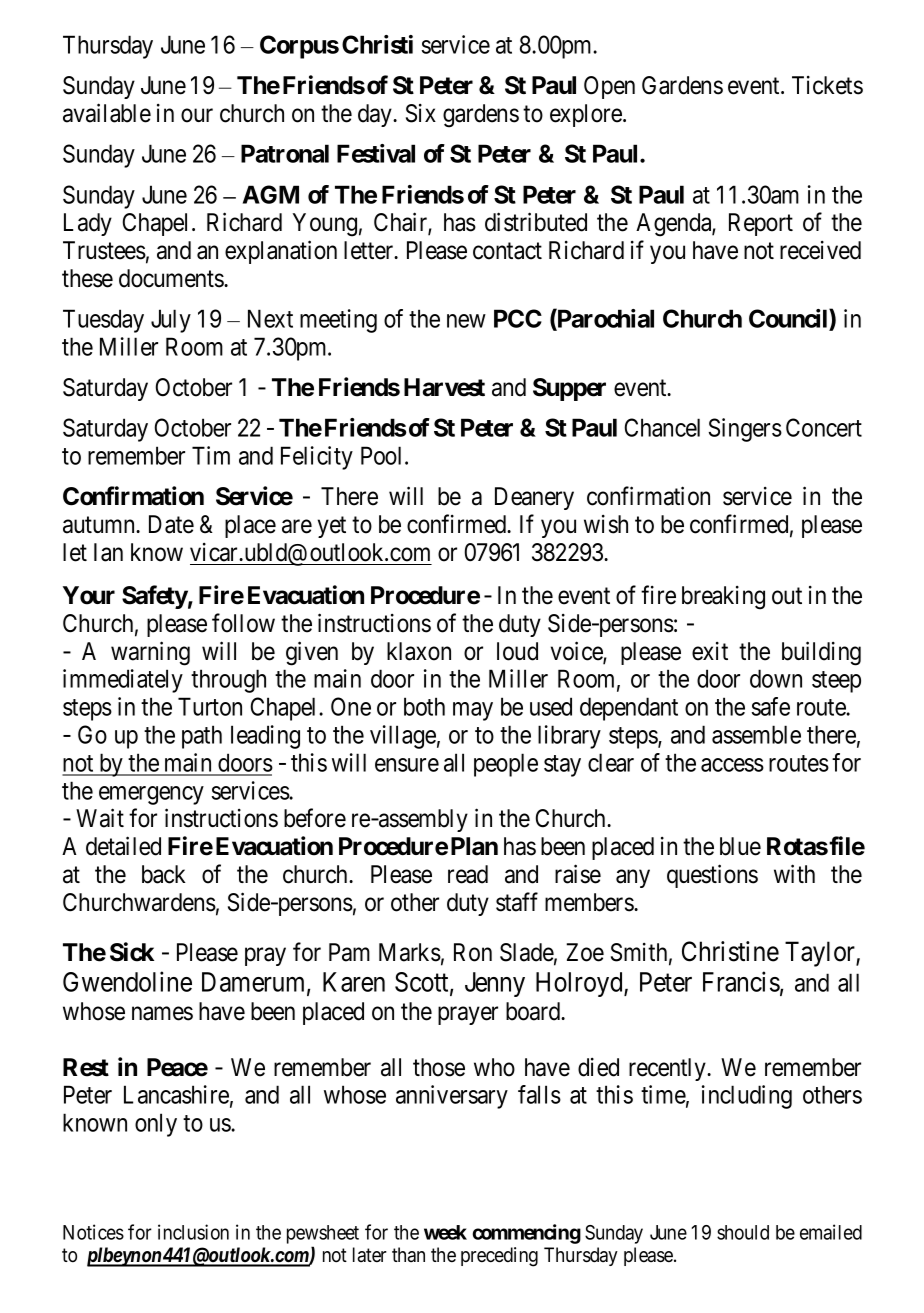 The height and width of the document is (1313, 924). I want to click on new, so click(466, 321).
